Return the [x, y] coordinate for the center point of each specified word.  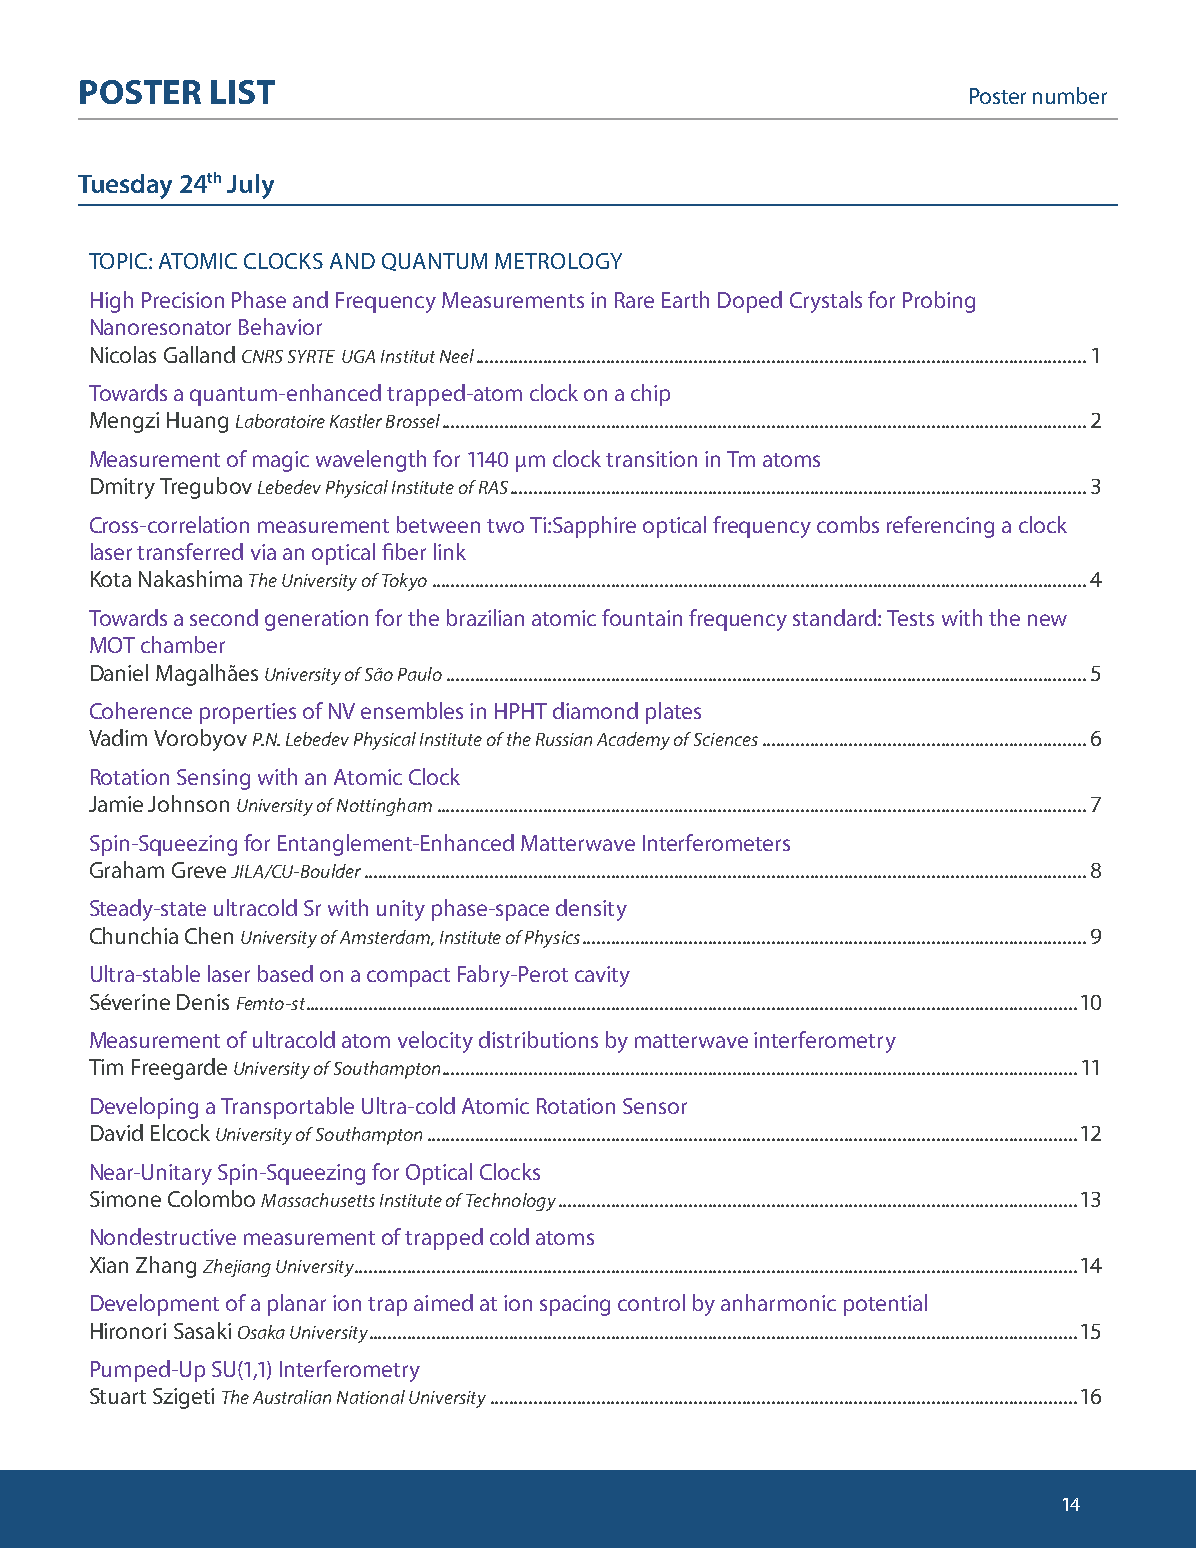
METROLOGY [558, 261]
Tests [910, 618]
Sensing [213, 779]
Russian [564, 739]
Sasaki [202, 1330]
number [1070, 95]
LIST [243, 92]
